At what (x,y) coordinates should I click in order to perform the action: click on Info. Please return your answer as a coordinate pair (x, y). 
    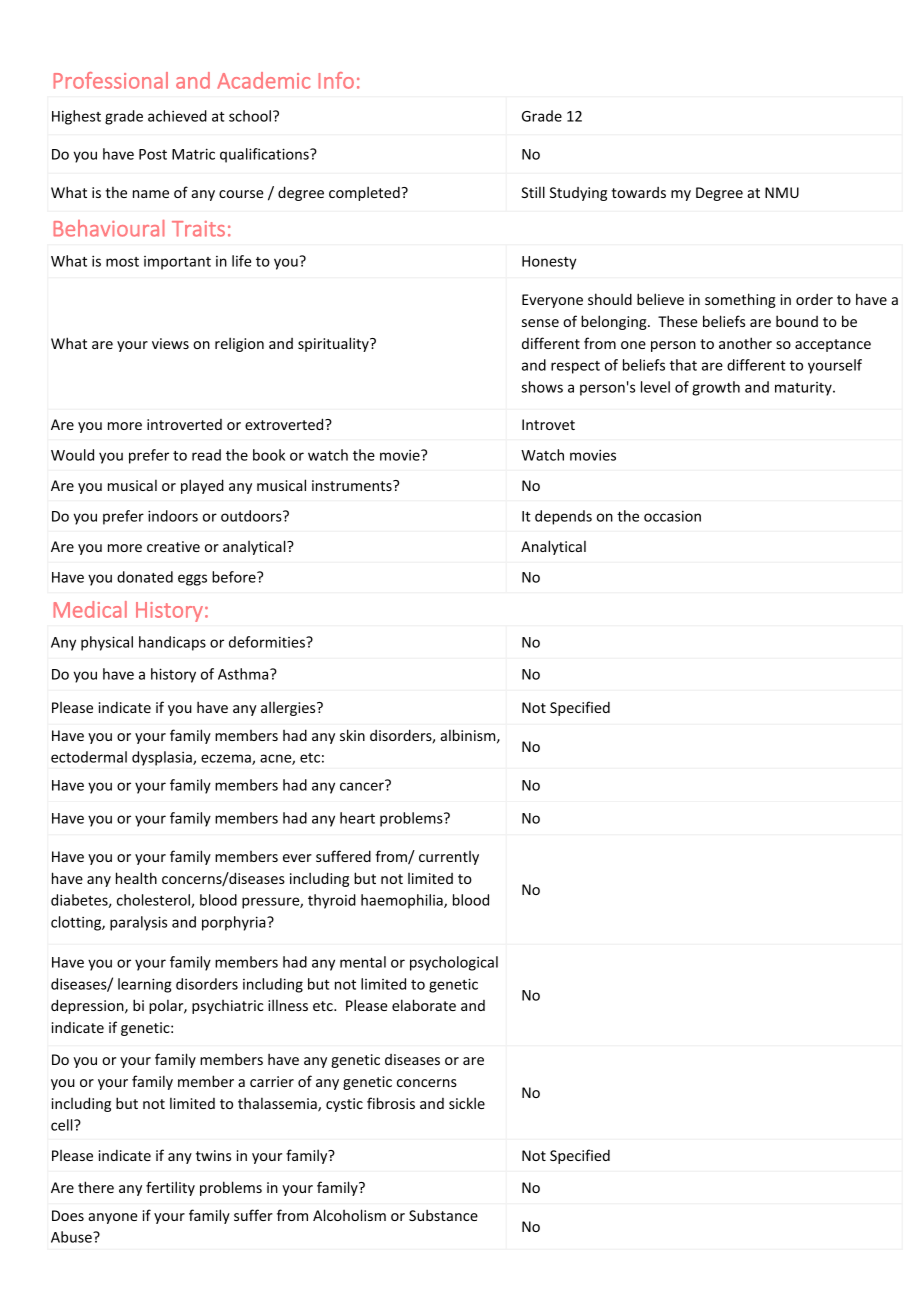
    Looking at the image, I should click on (336, 80).
